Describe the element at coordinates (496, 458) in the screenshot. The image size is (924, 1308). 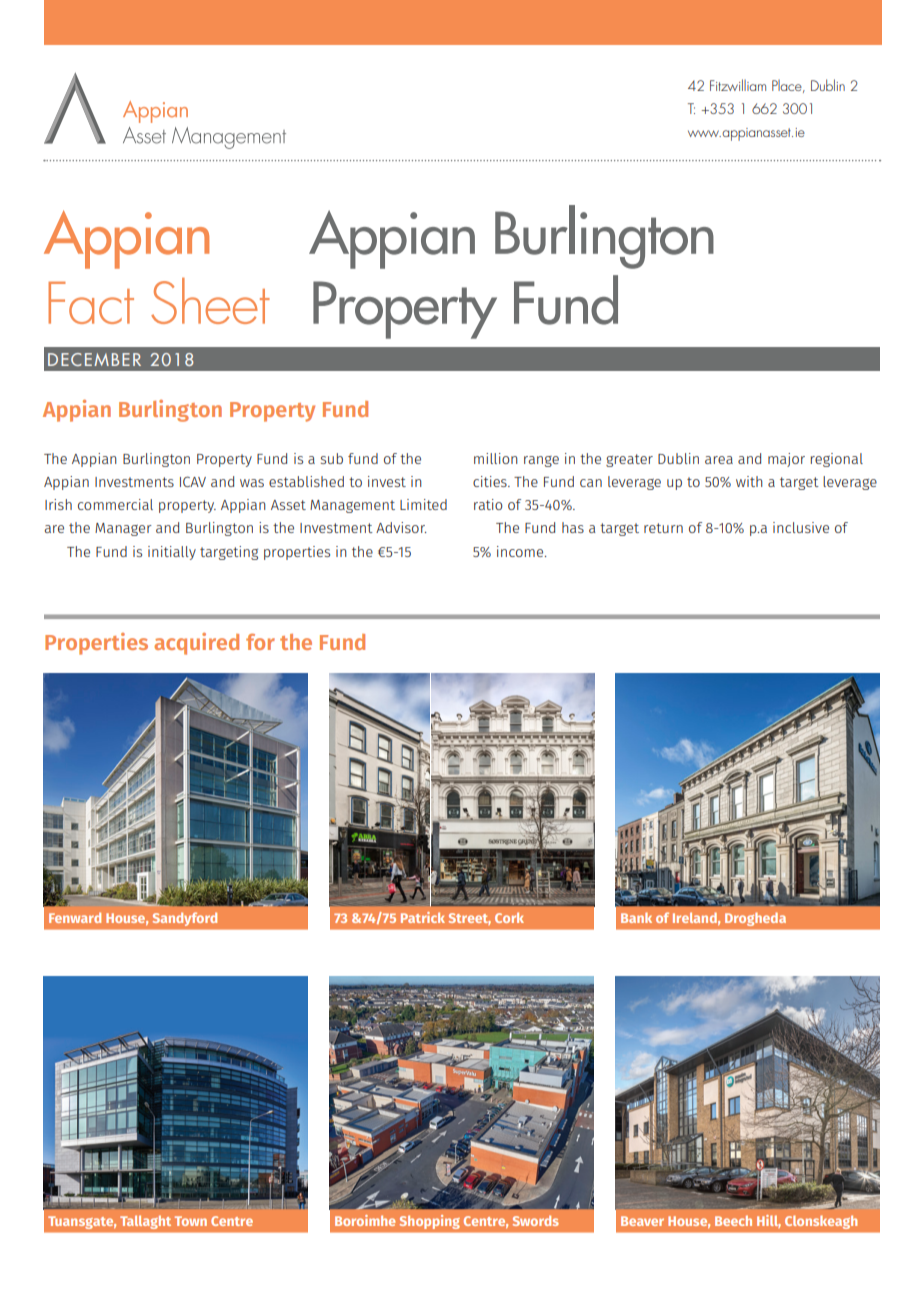
I see `million` at that location.
